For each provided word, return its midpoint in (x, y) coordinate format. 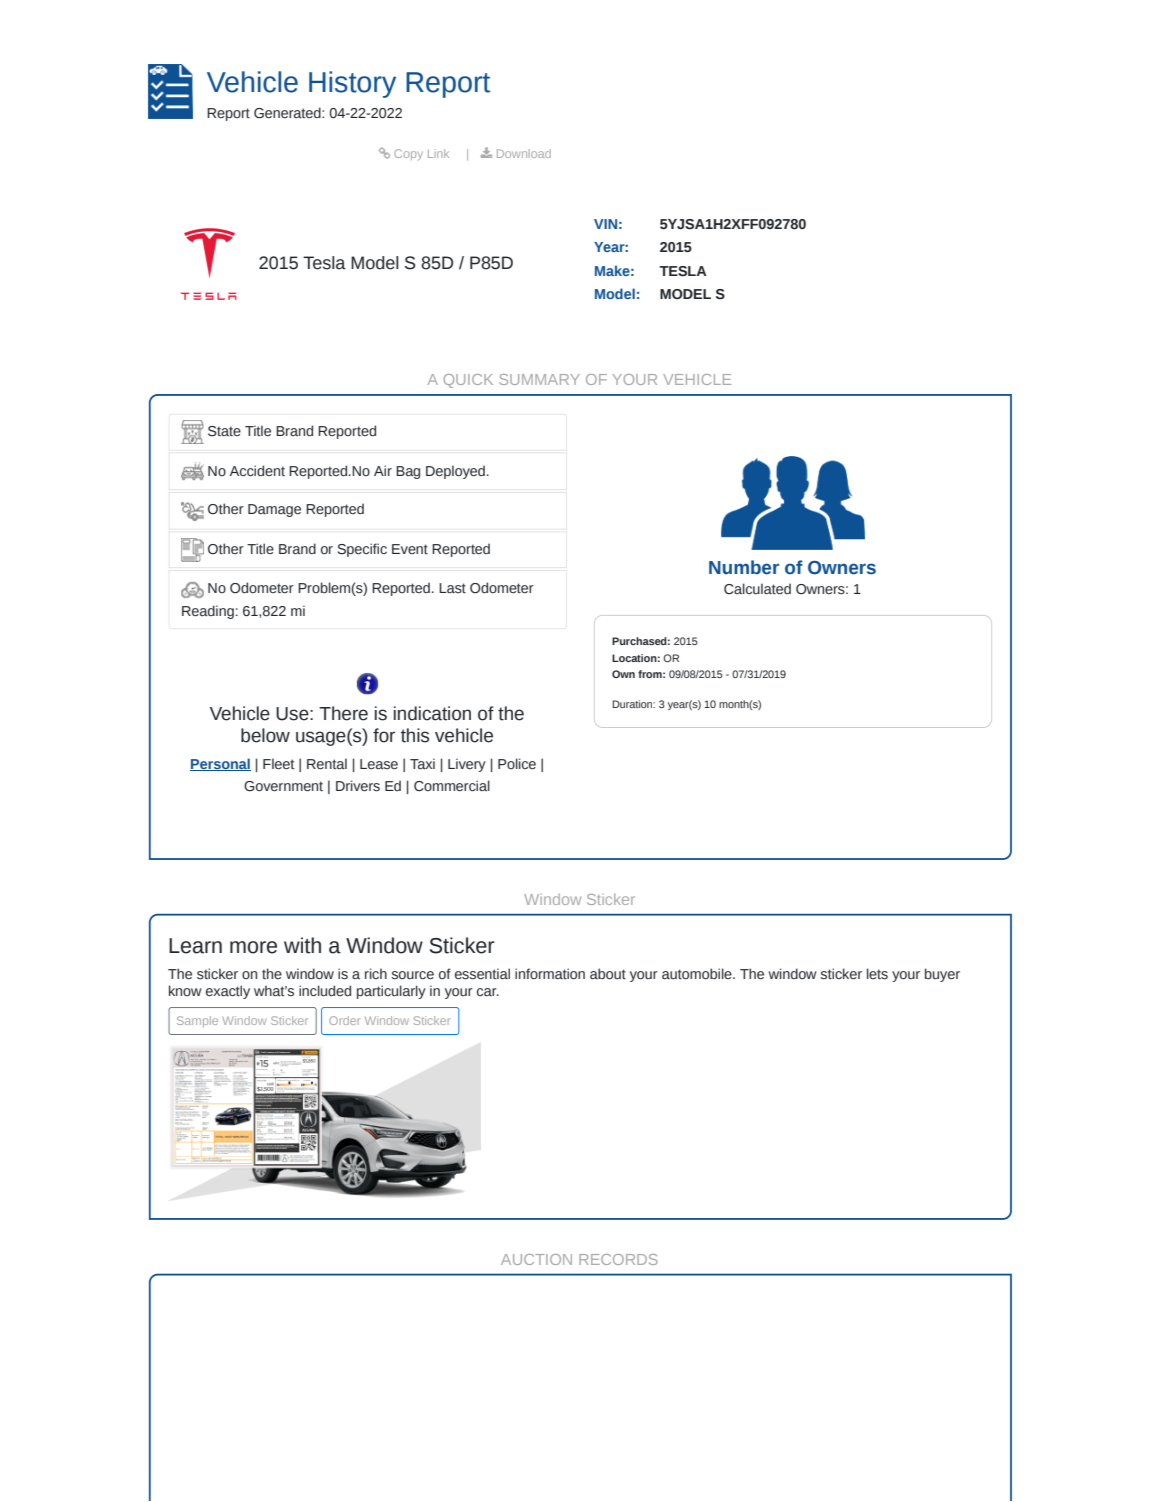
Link (438, 153)
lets (877, 974)
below (265, 735)
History (352, 84)
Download (524, 153)
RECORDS (618, 1259)
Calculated (757, 588)
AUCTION (536, 1259)
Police (517, 764)
